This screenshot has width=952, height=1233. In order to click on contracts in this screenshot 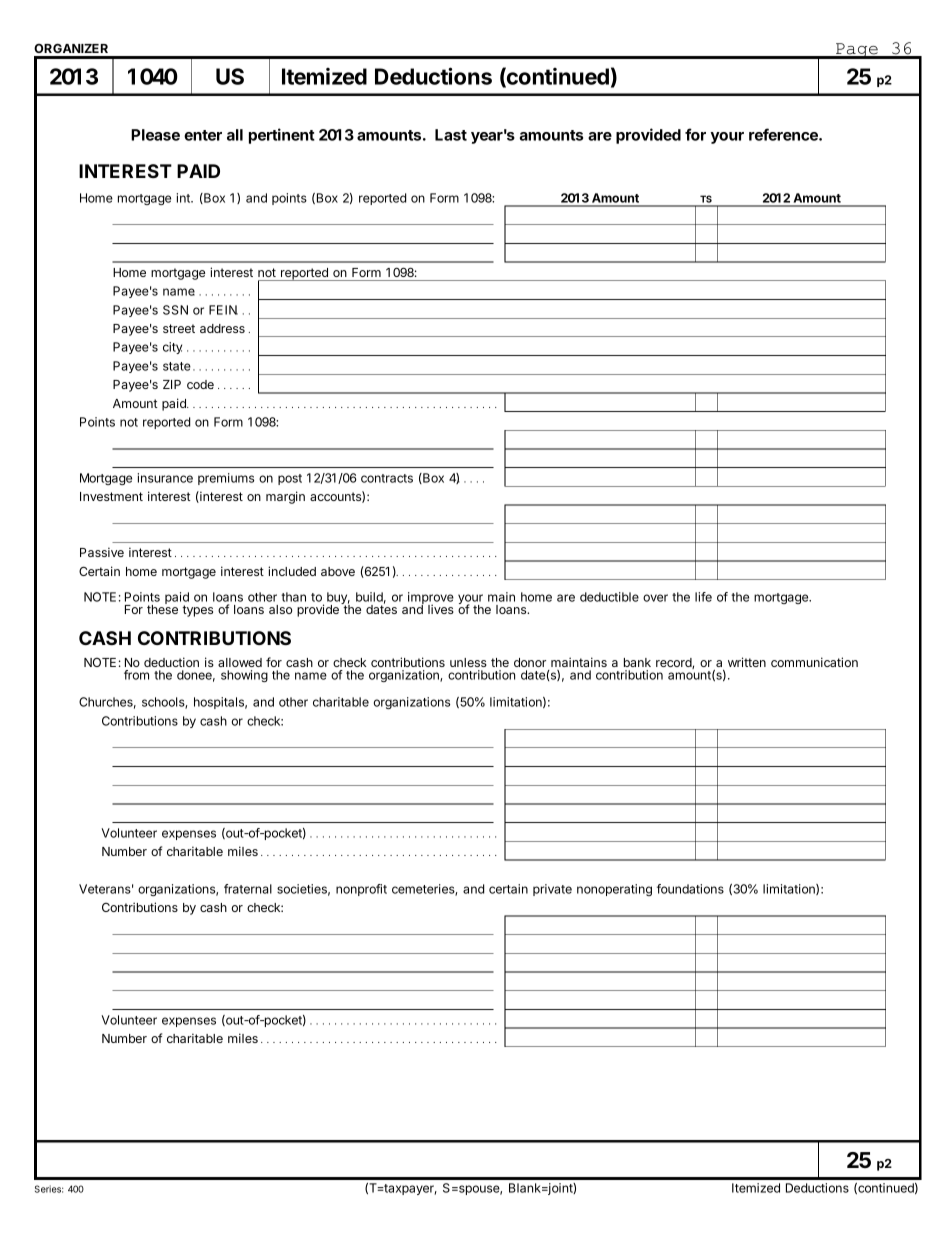, I will do `click(387, 478)`.
